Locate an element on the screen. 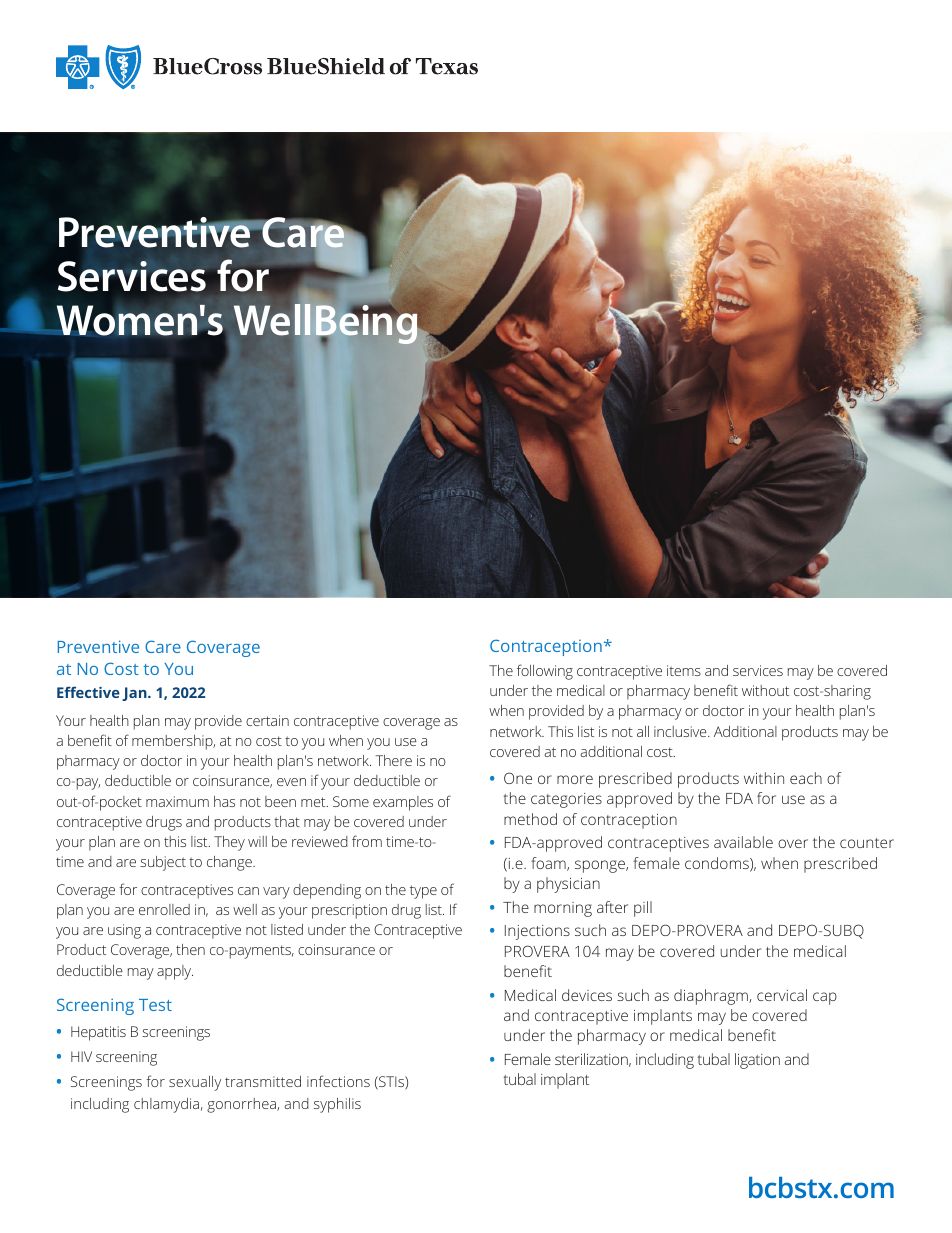 The width and height of the screenshot is (952, 1233). following is located at coordinates (545, 672).
